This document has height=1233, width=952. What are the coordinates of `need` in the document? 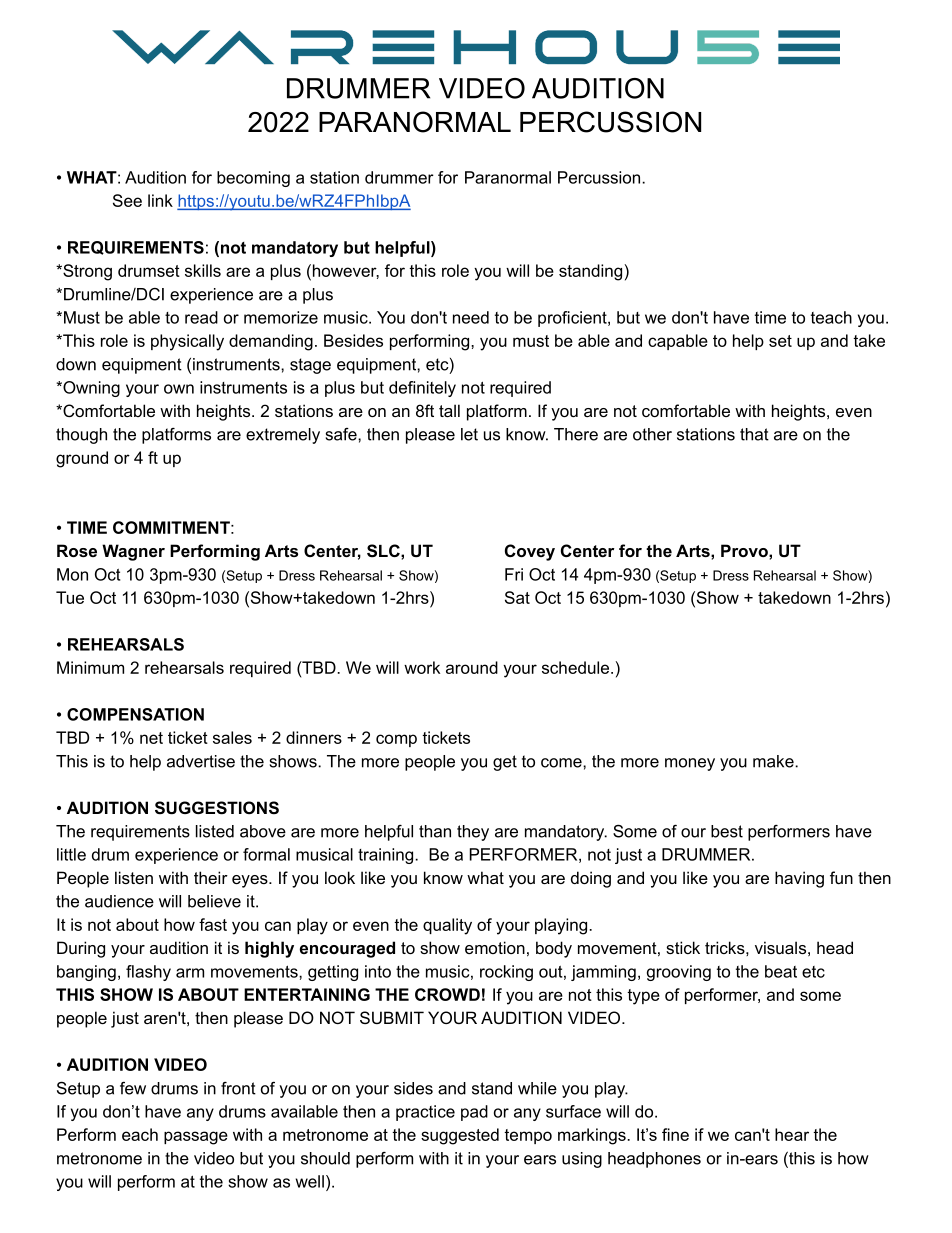 It's located at (471, 317).
